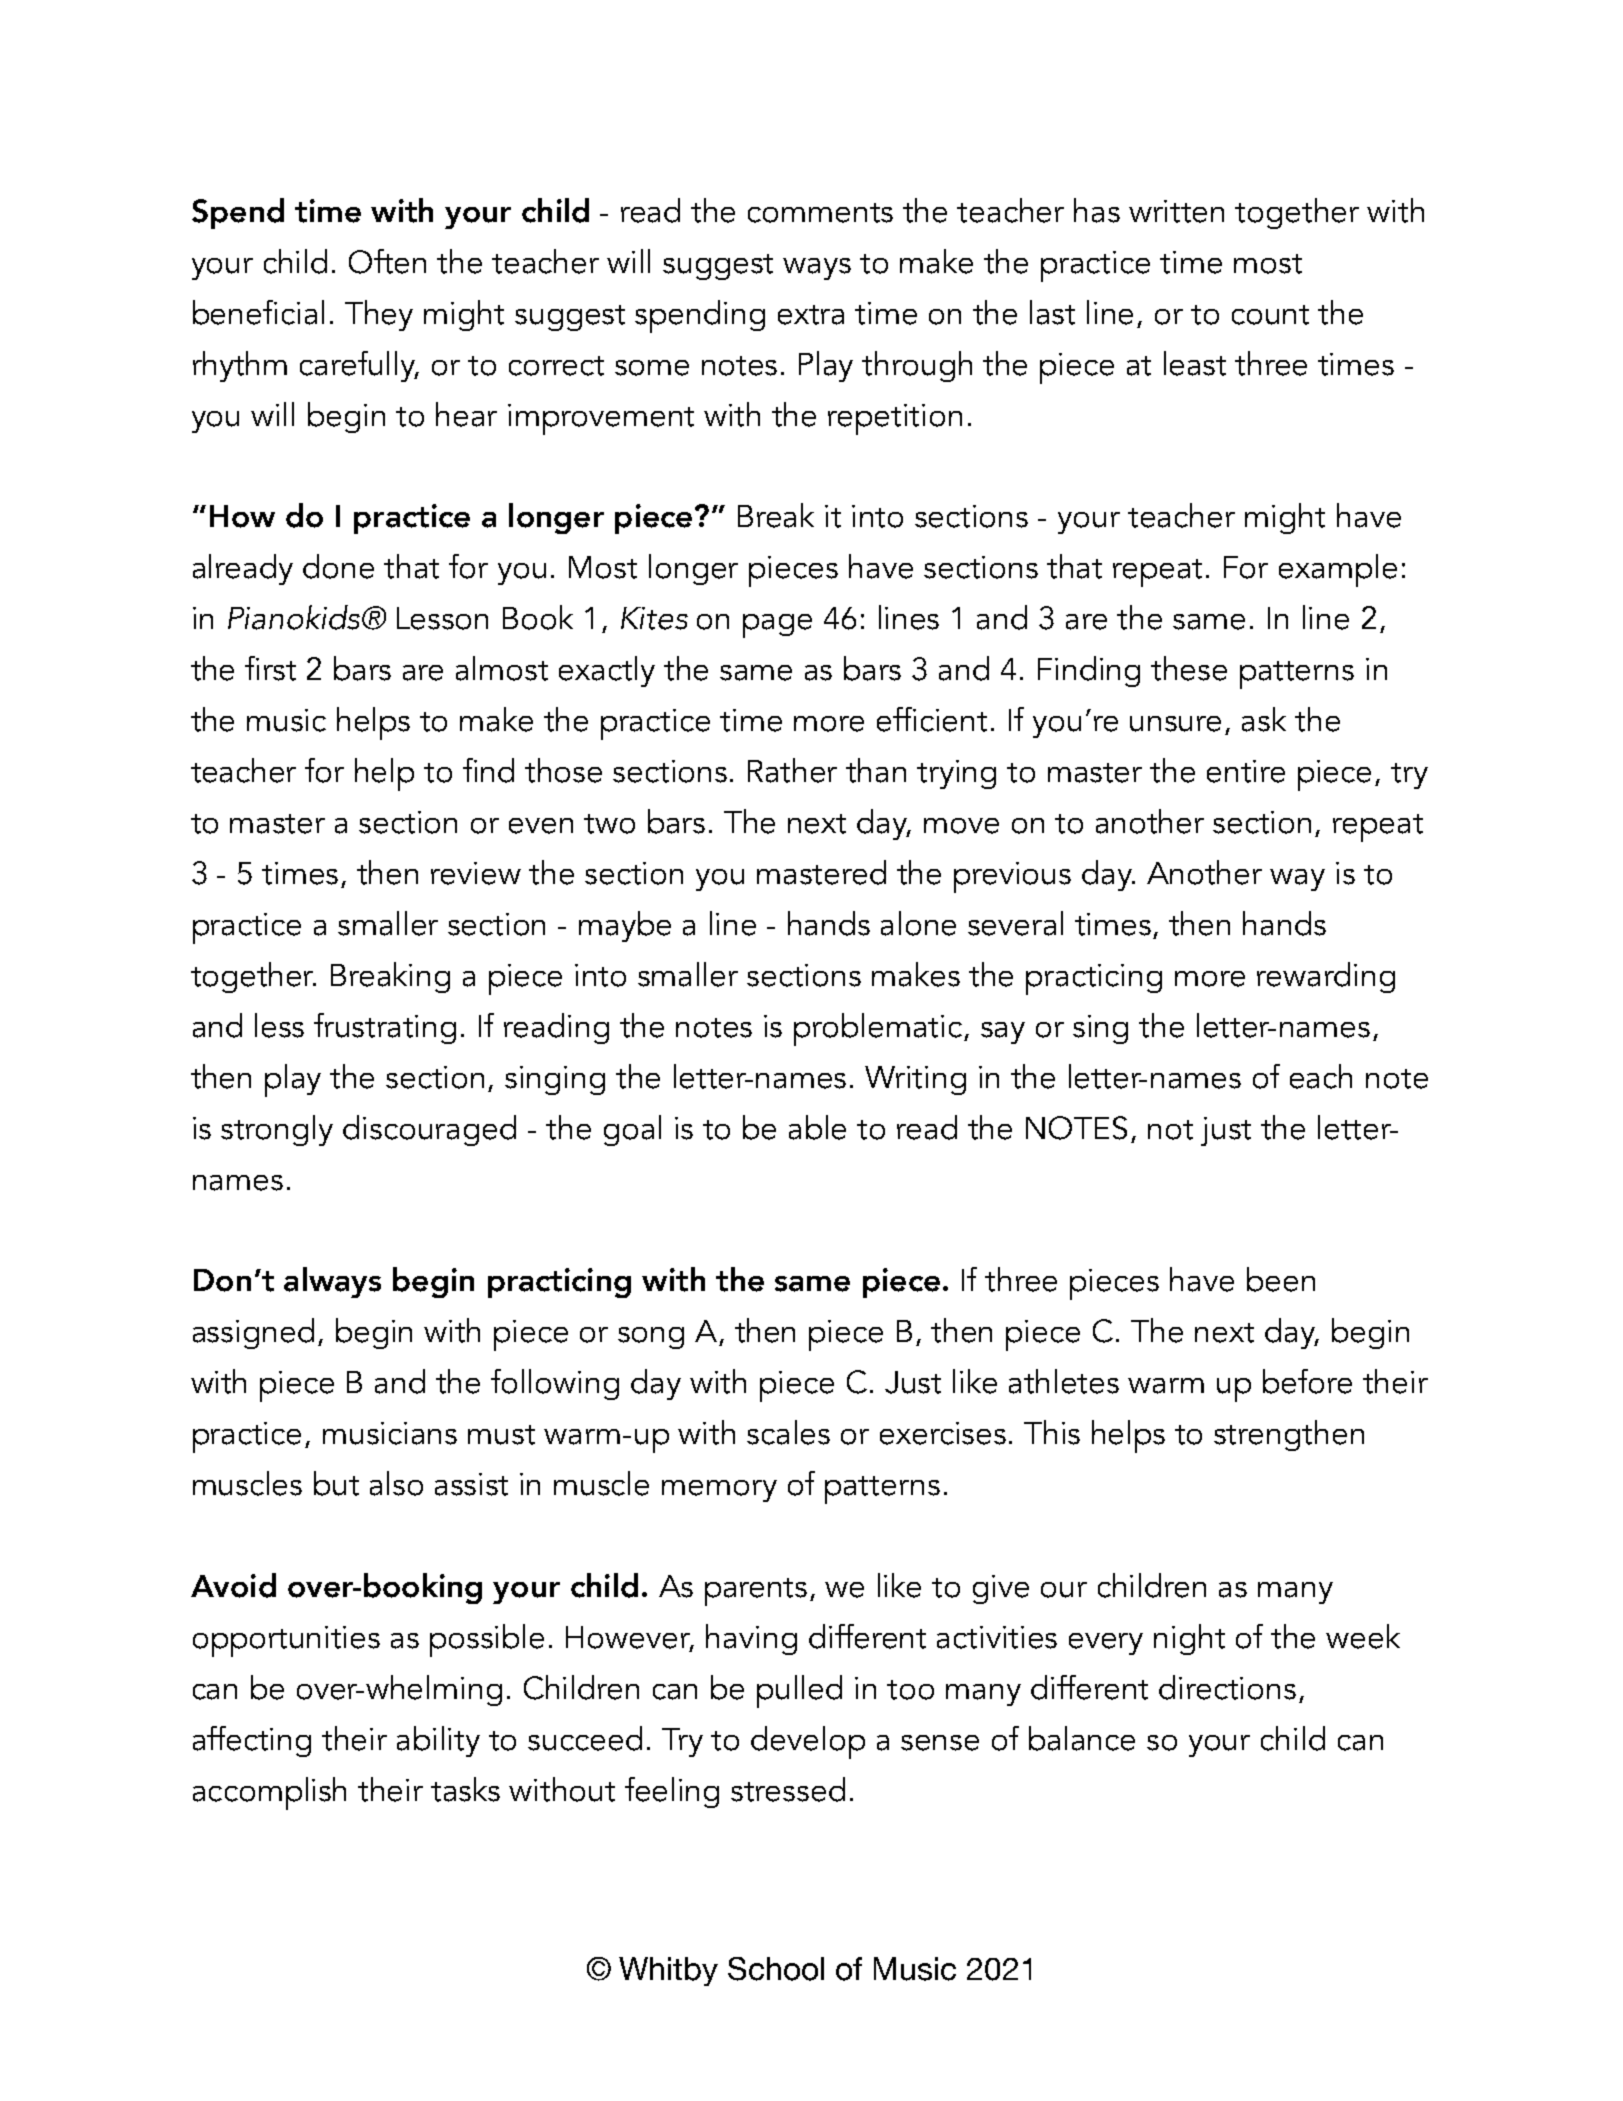 This document has height=2101, width=1623. I want to click on extra, so click(811, 315).
